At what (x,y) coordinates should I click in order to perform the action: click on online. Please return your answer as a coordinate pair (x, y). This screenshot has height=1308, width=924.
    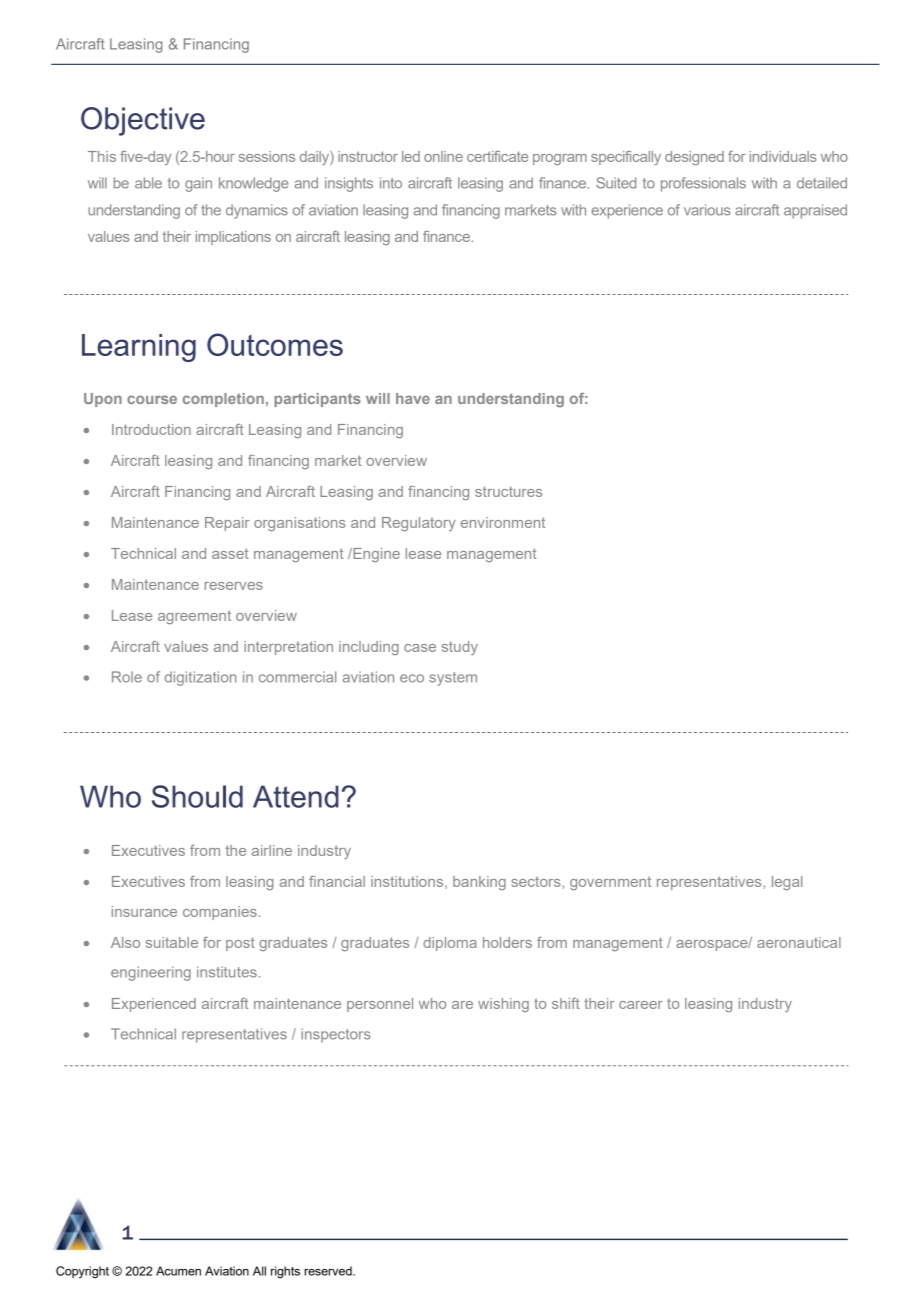
    Looking at the image, I should click on (443, 156).
